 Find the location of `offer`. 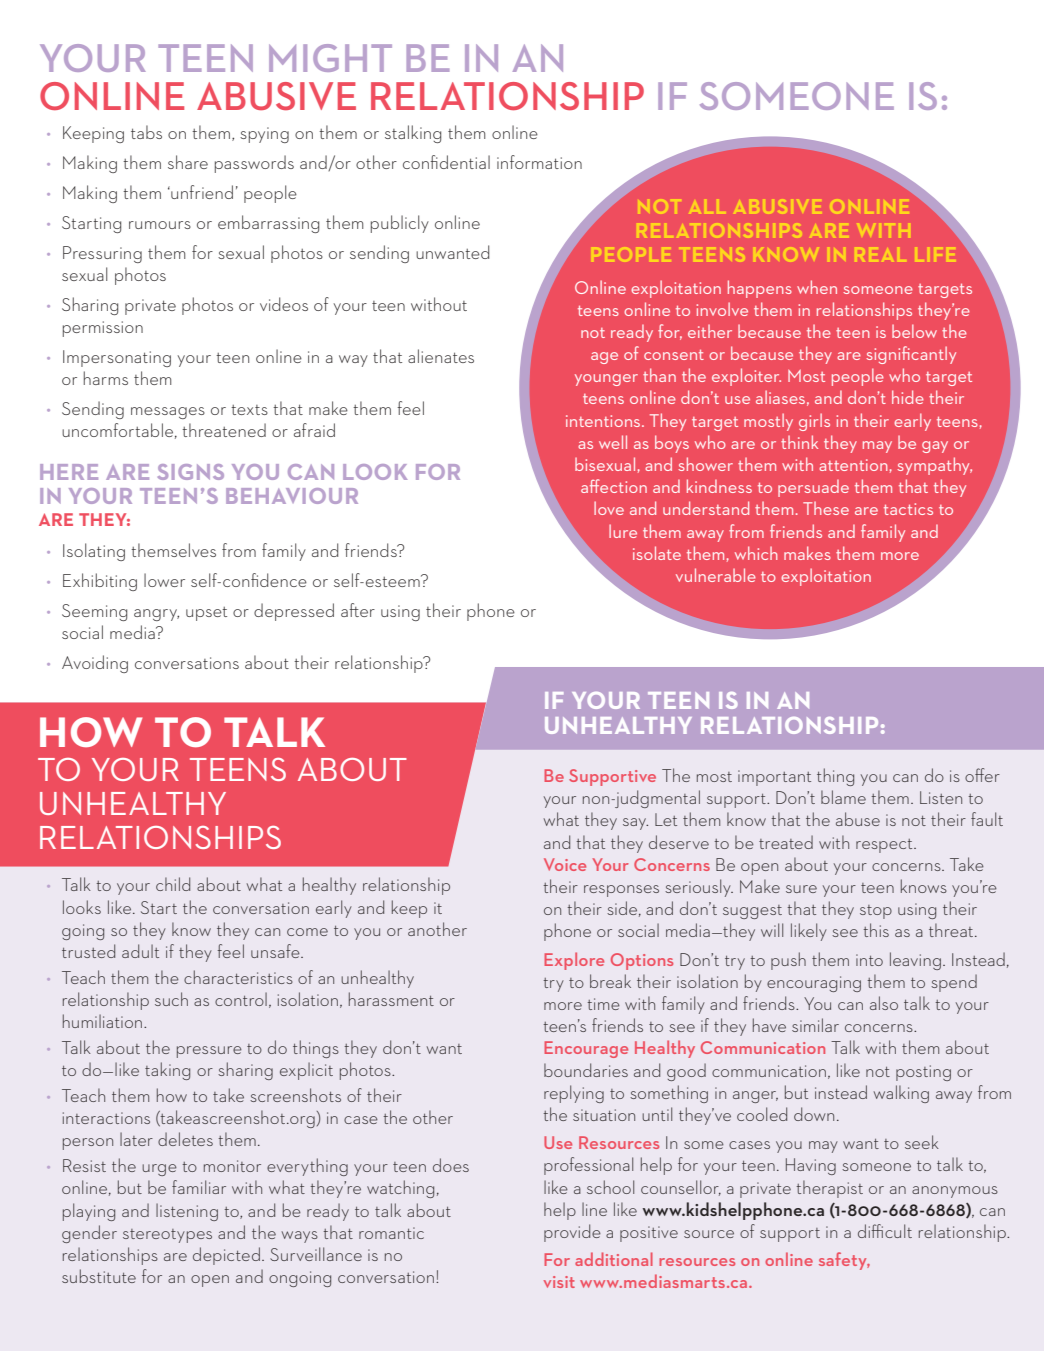

offer is located at coordinates (982, 775).
